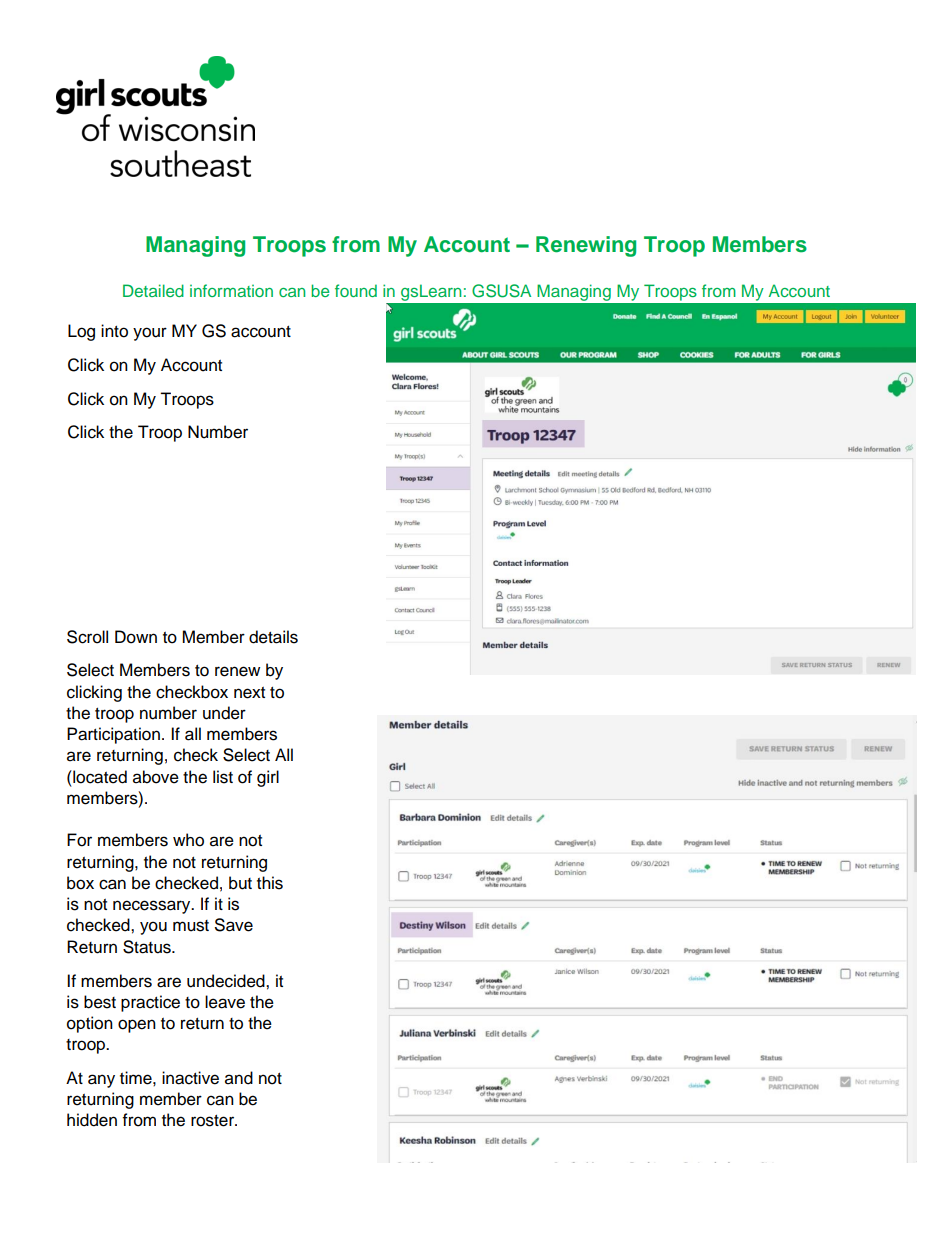 This image has height=1233, width=952. I want to click on into, so click(114, 331).
